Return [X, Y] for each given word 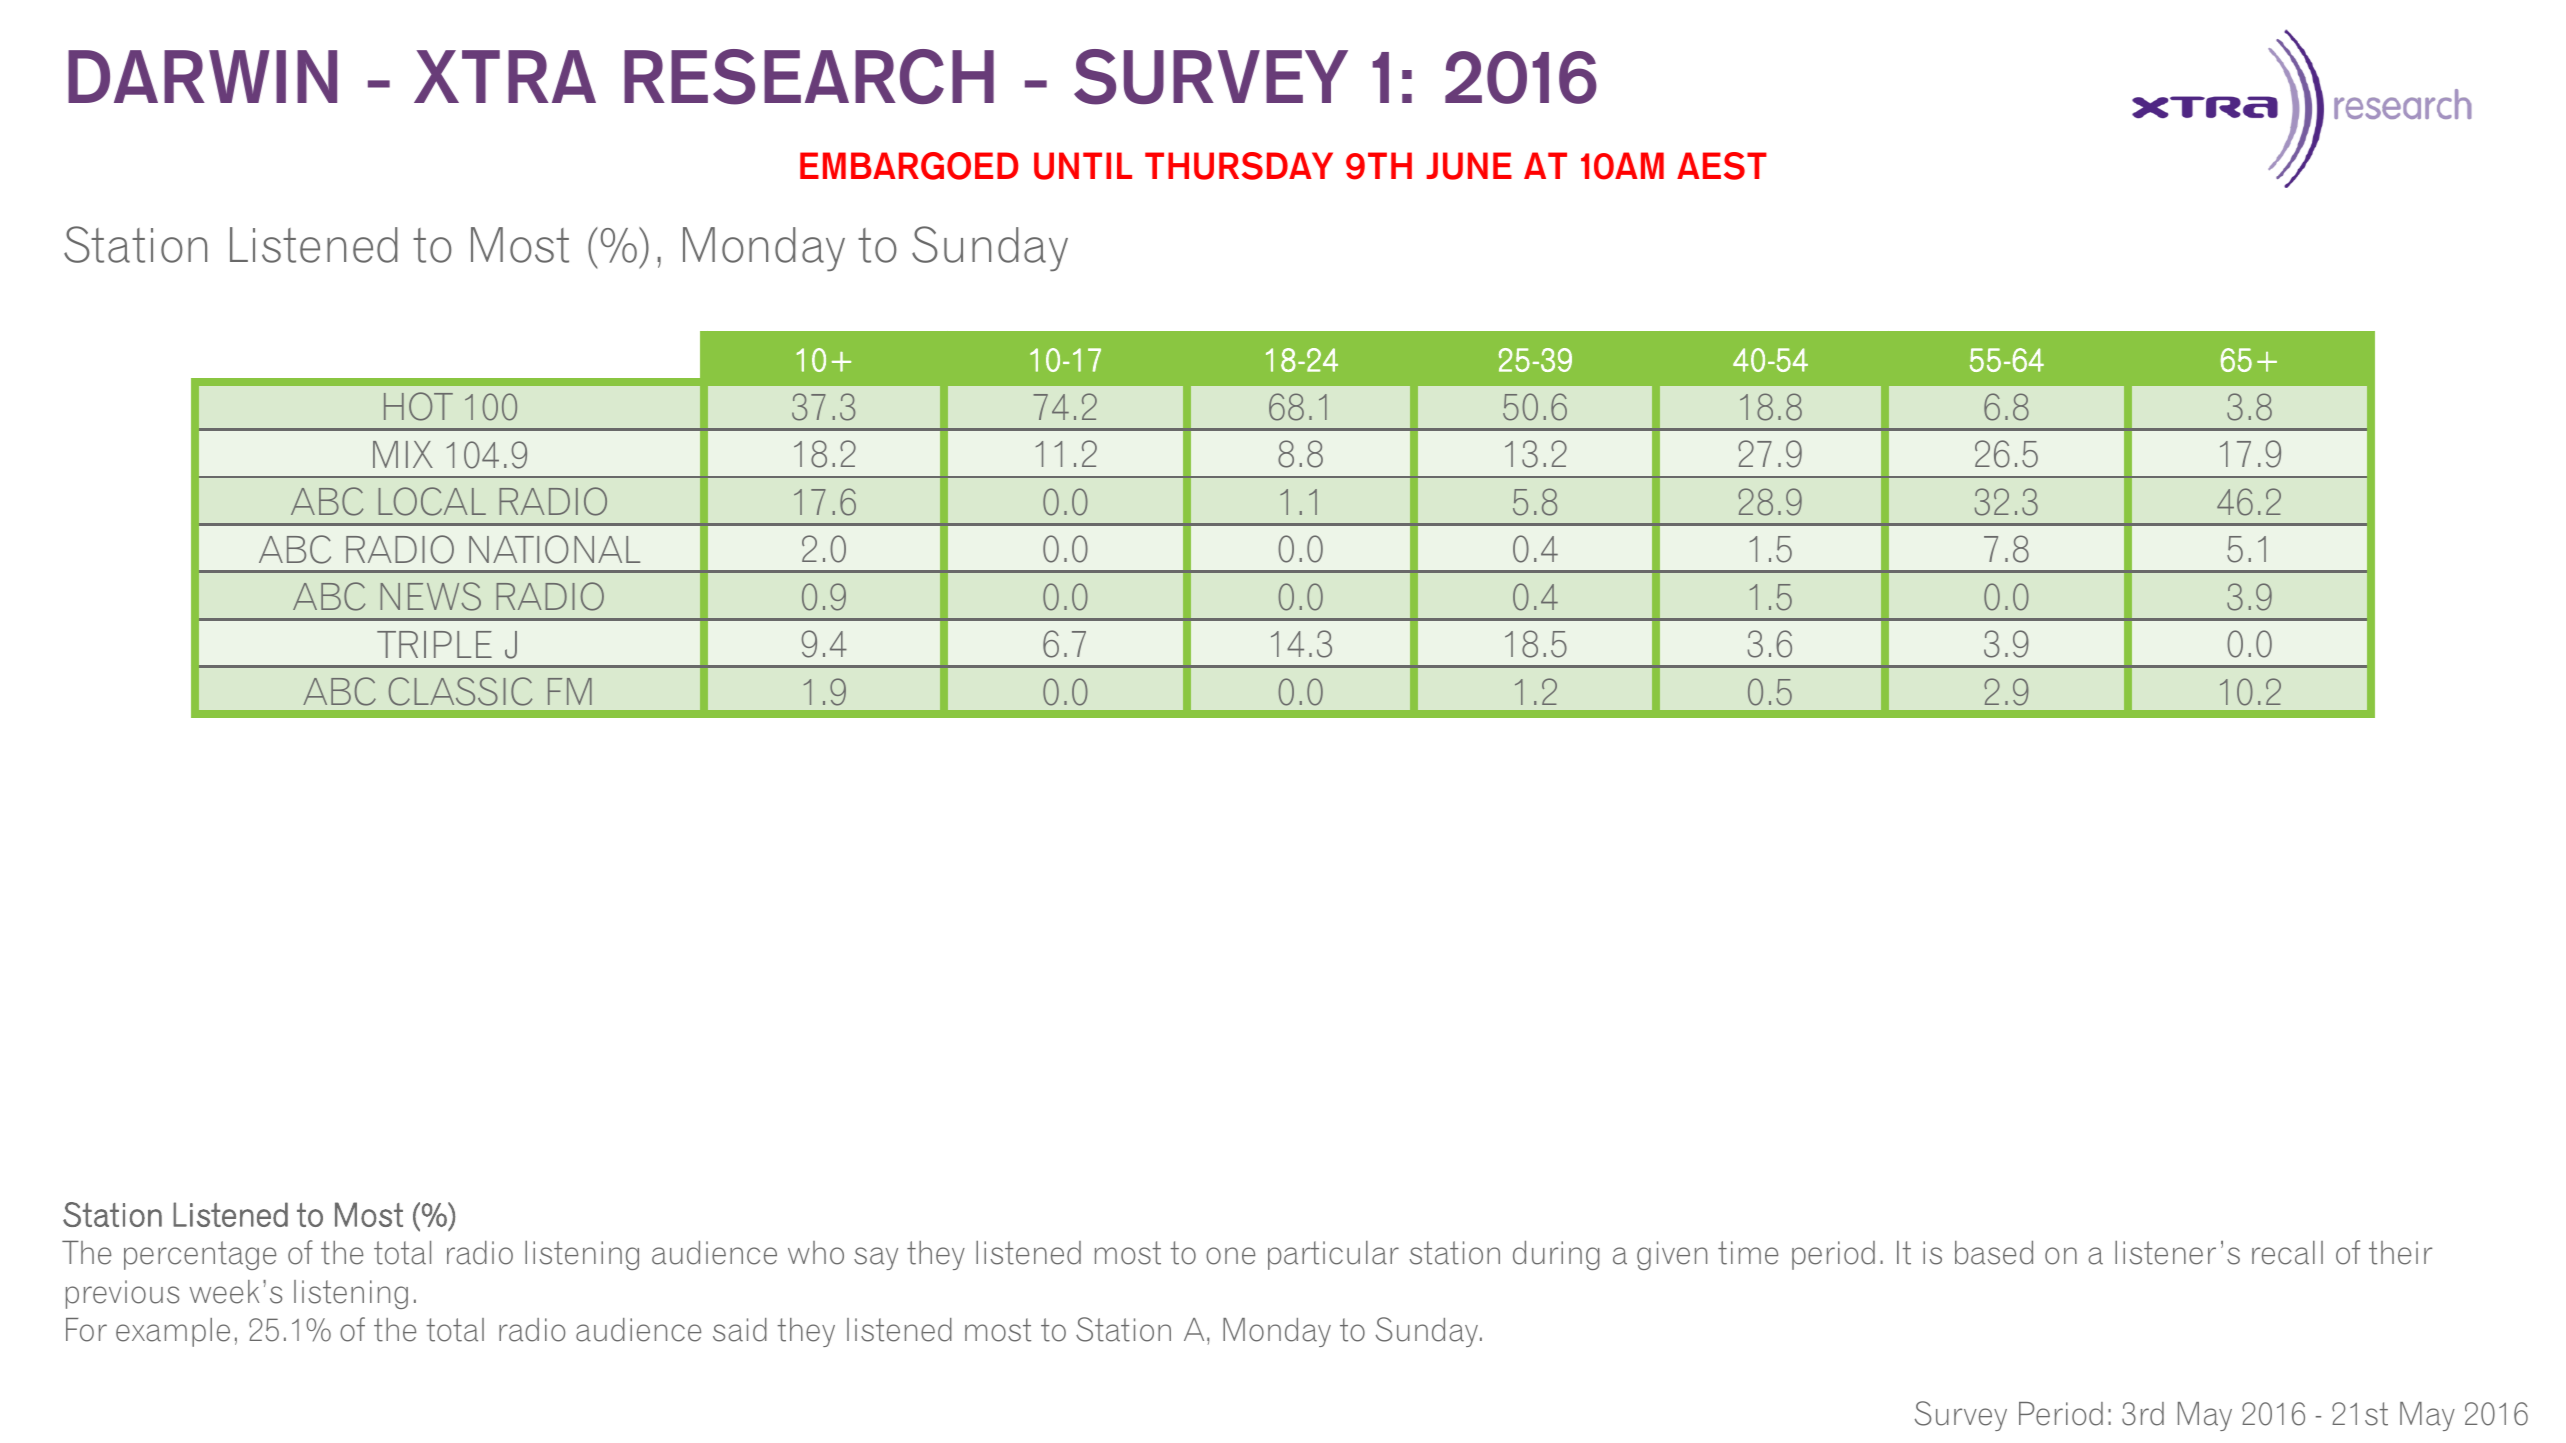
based [1994, 1253]
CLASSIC [460, 691]
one [1230, 1256]
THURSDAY [1239, 166]
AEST [1722, 166]
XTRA [505, 76]
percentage [200, 1255]
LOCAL [432, 501]
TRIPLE [434, 644]
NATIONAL [554, 549]
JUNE [1469, 166]
